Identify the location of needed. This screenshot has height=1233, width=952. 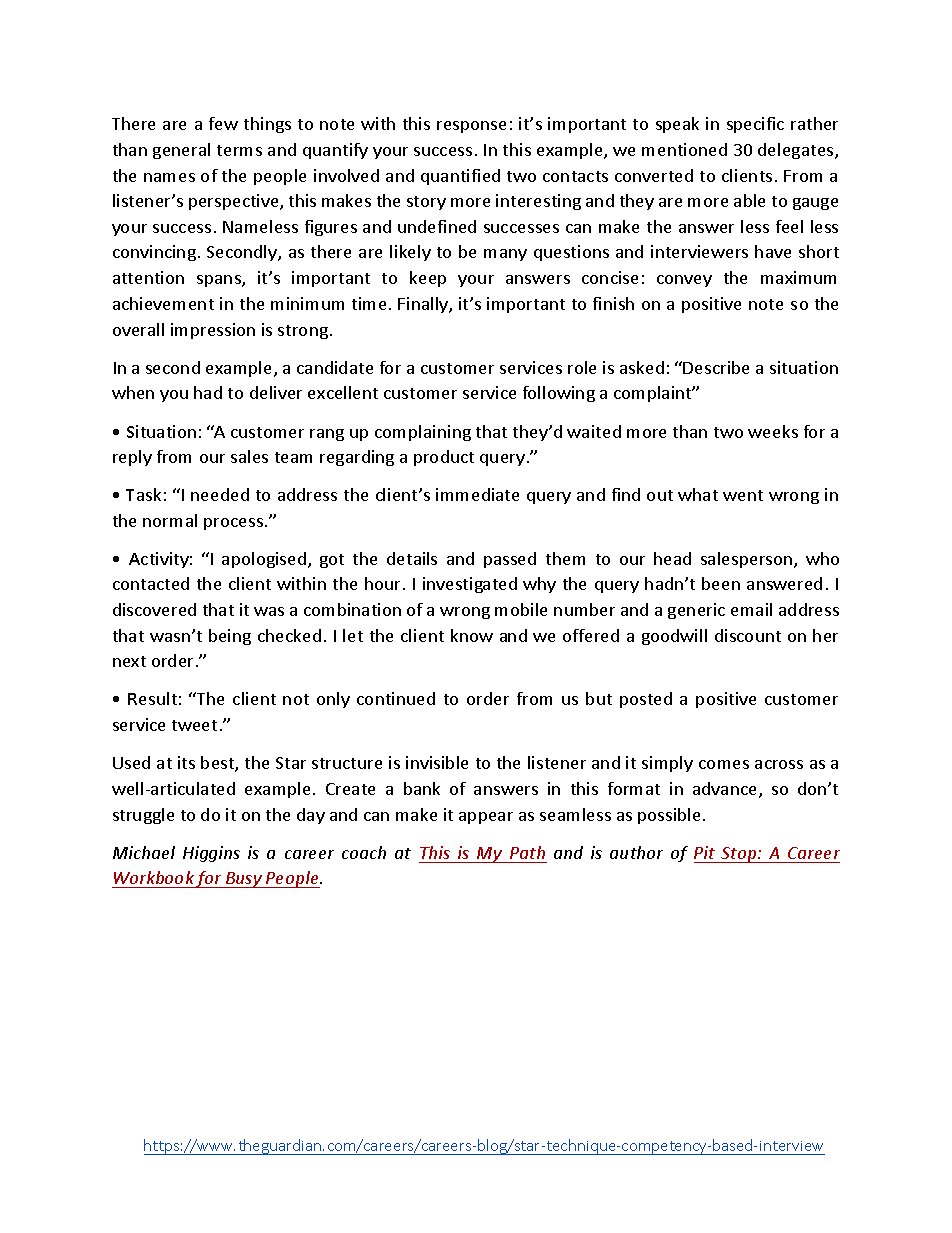
(220, 494).
